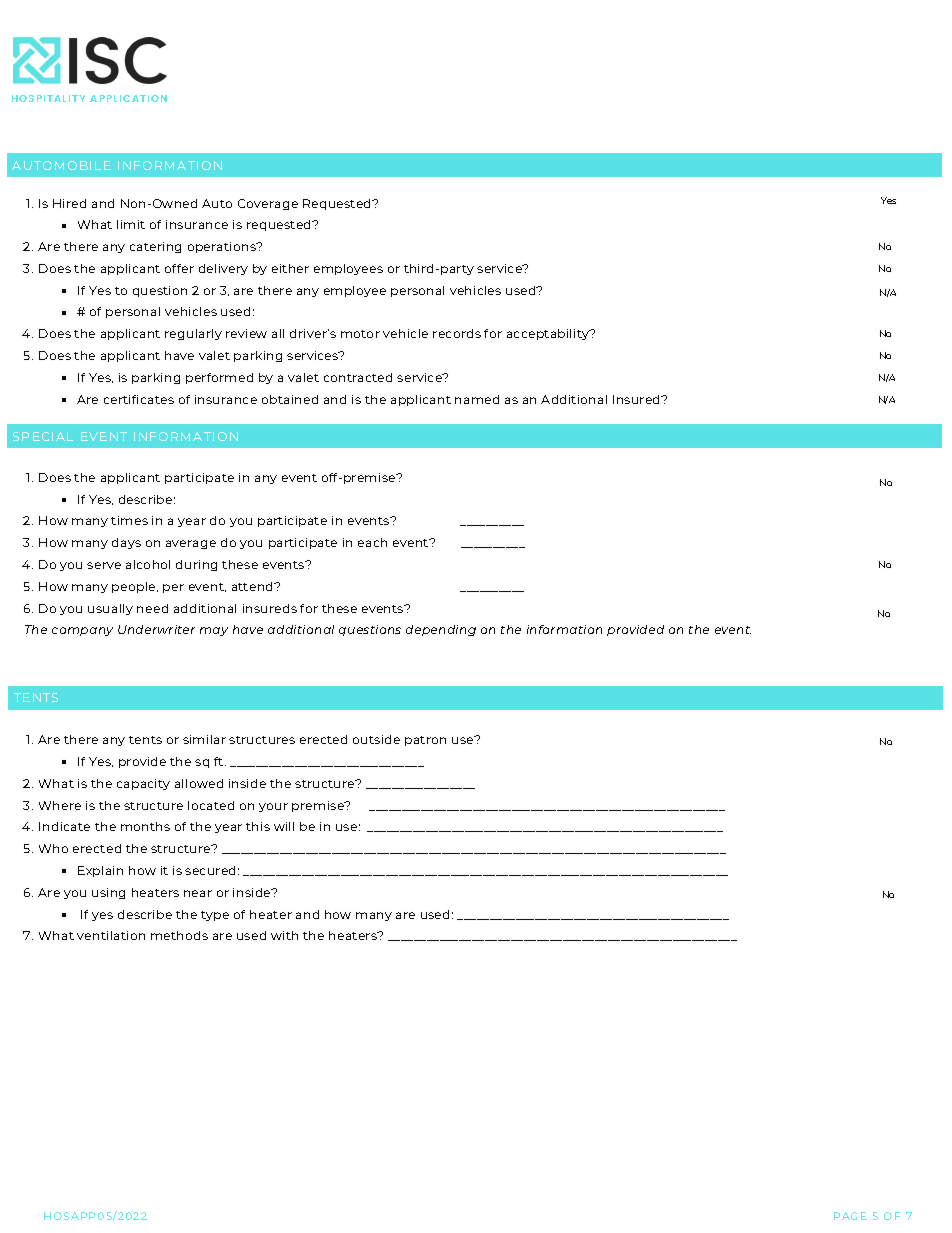 Image resolution: width=952 pixels, height=1233 pixels. What do you see at coordinates (457, 333) in the screenshot?
I see `records` at bounding box center [457, 333].
